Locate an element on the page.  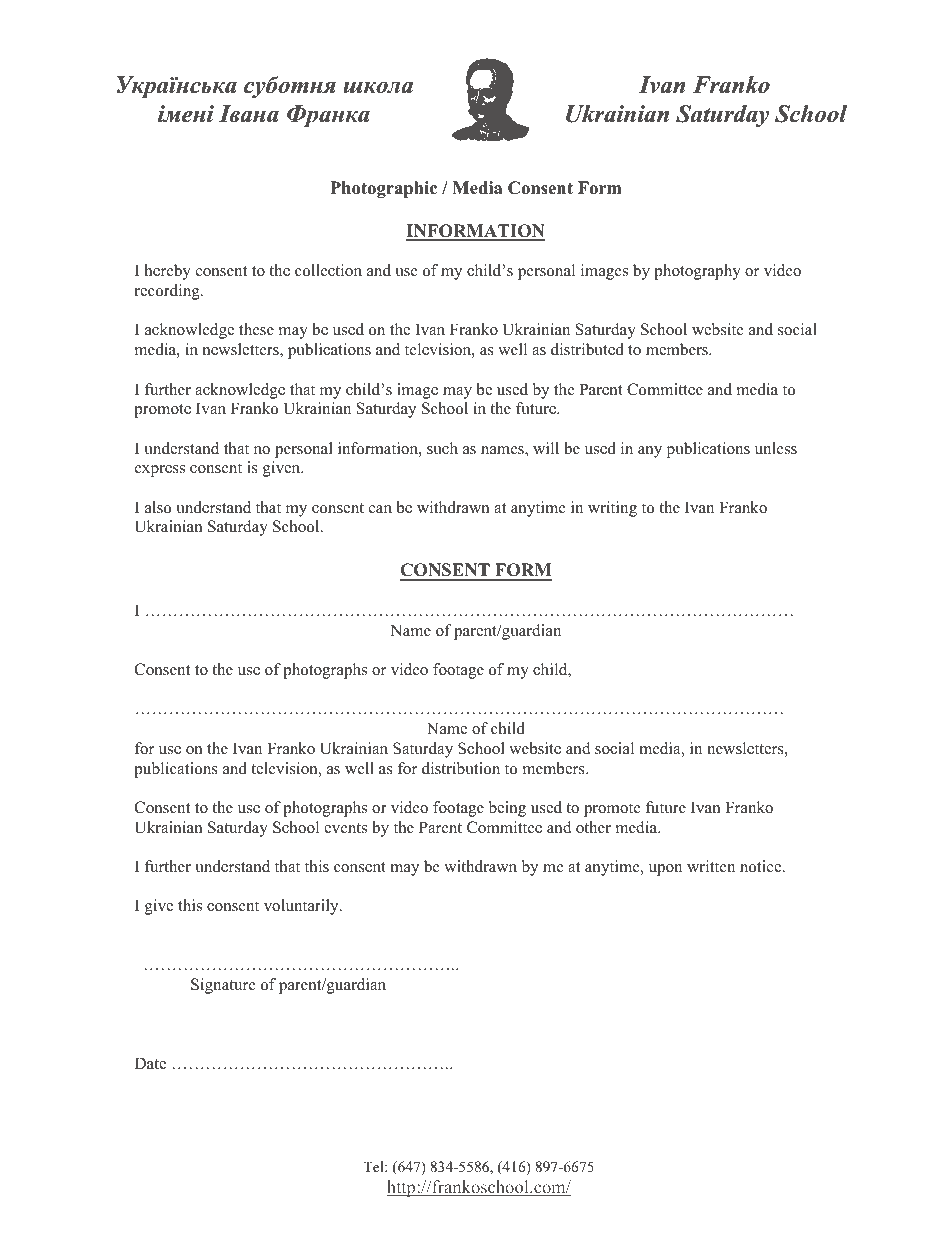
writing is located at coordinates (612, 509).
